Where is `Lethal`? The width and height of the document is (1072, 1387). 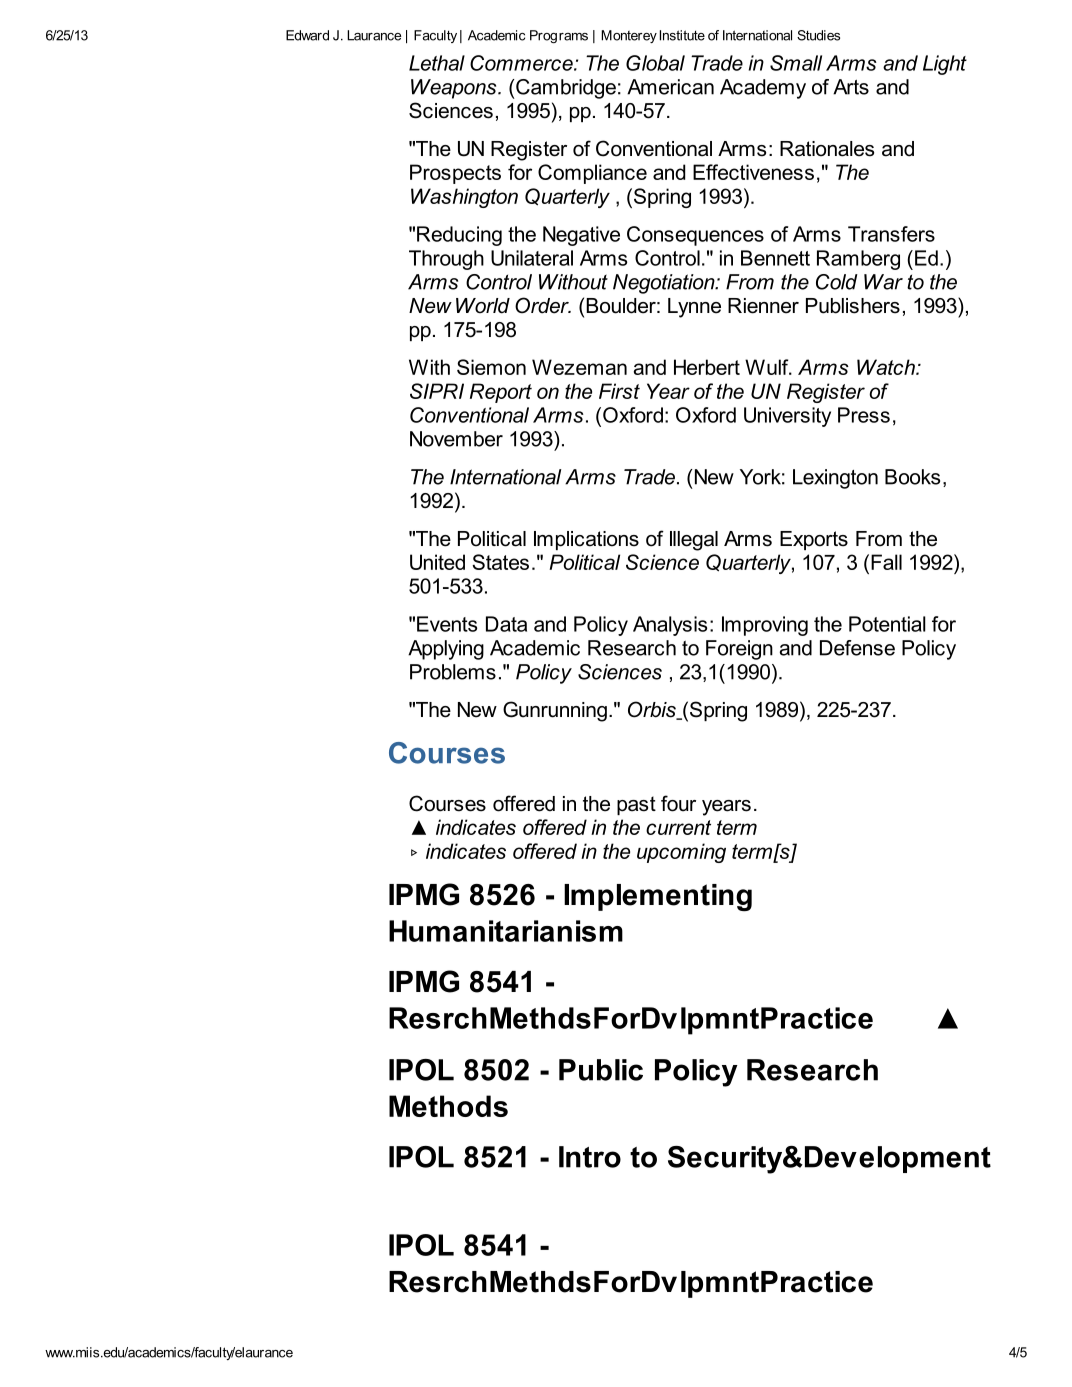 Lethal is located at coordinates (437, 63).
